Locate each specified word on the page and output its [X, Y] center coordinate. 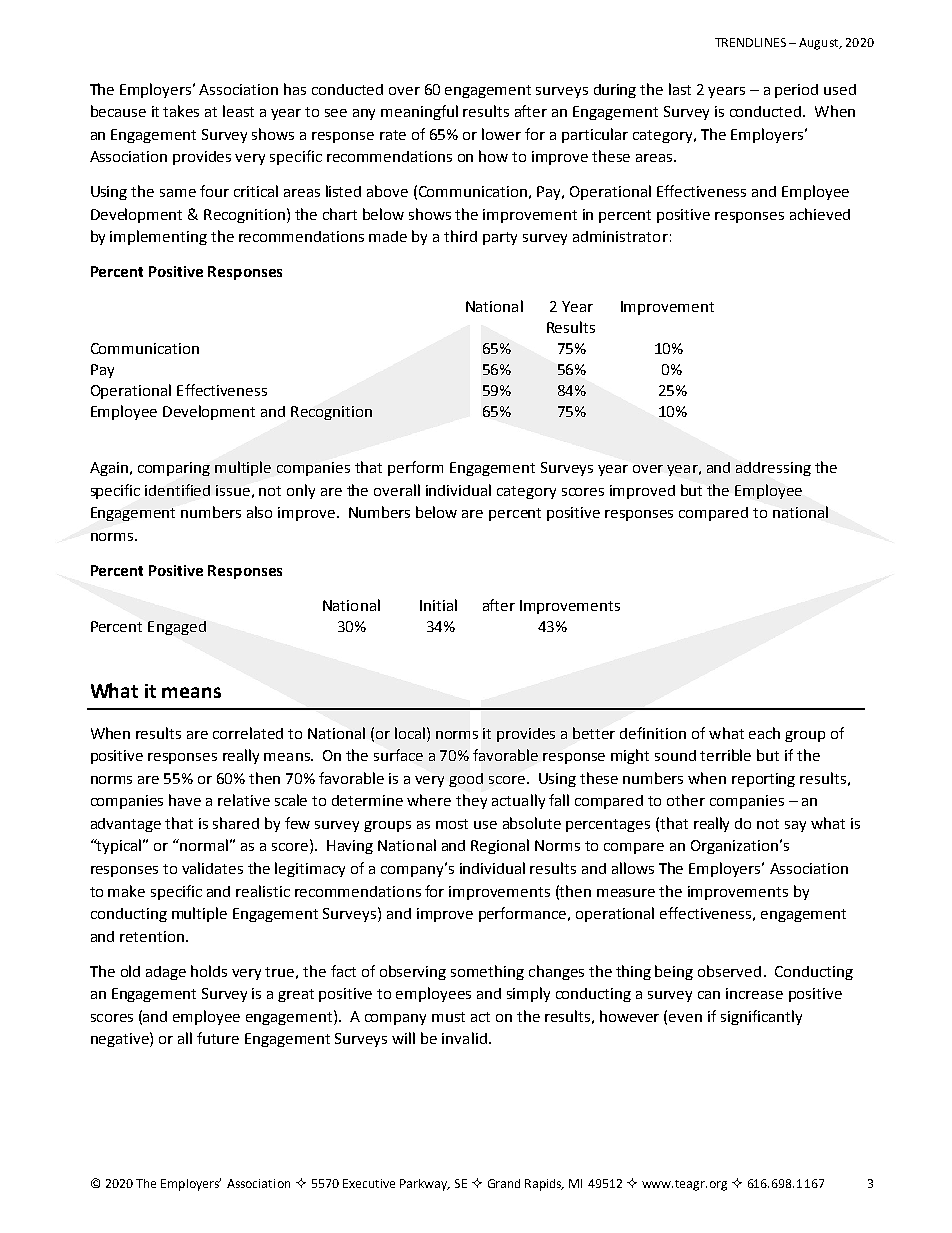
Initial [438, 605]
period [796, 91]
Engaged [177, 628]
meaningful [419, 112]
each [764, 733]
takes [181, 111]
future [218, 1038]
